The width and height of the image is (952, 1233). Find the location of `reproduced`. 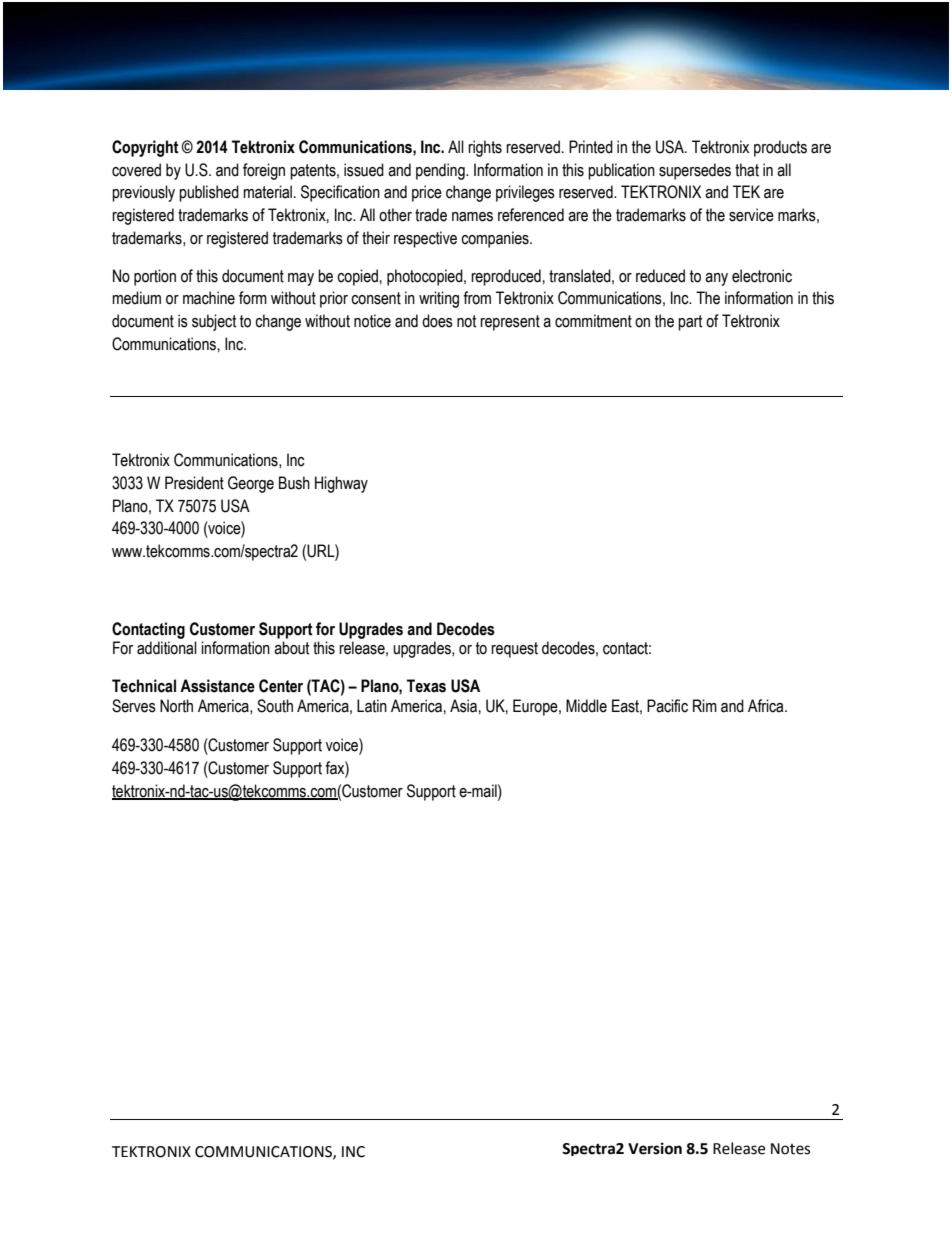

reproduced is located at coordinates (506, 277).
